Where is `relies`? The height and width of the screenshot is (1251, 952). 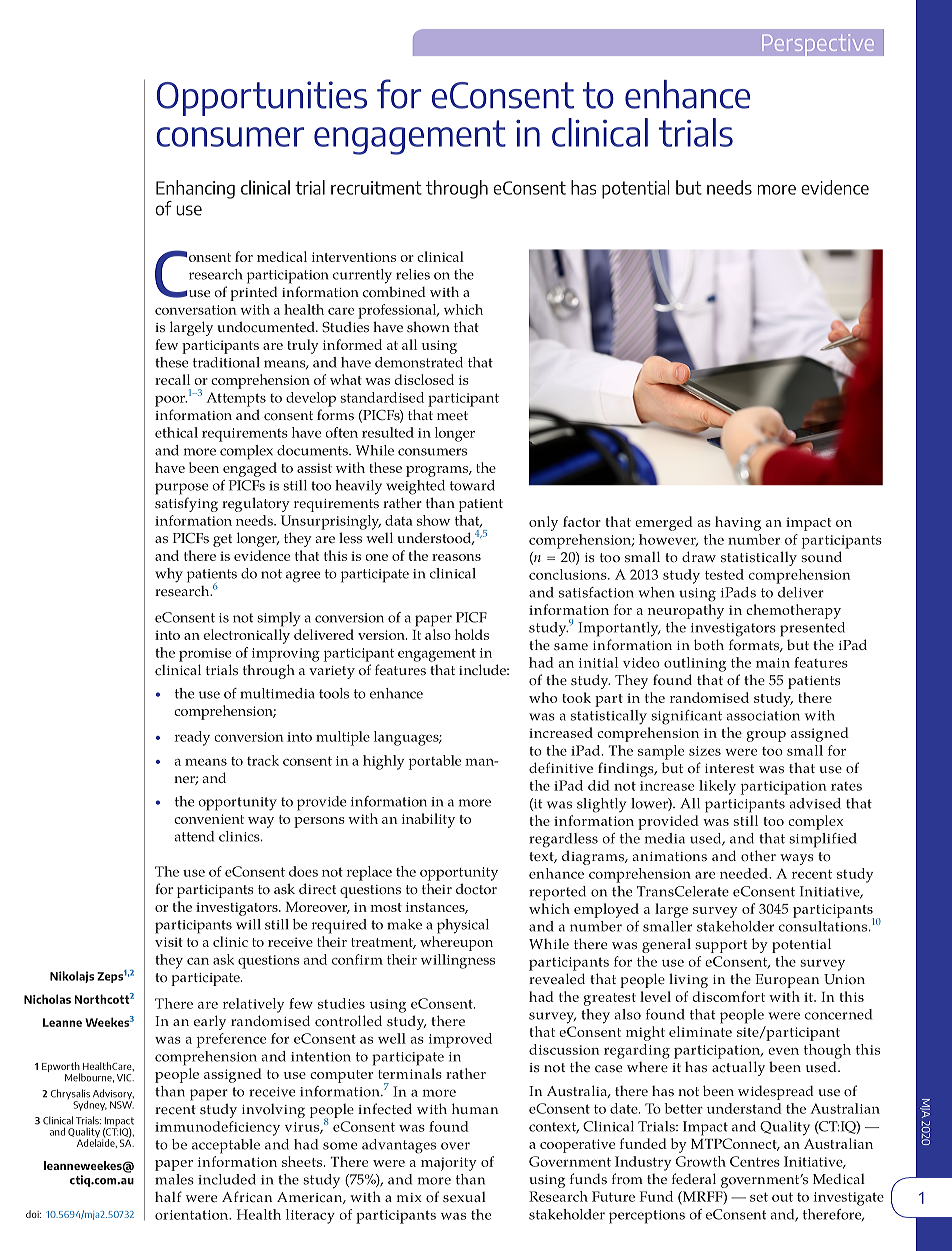 relies is located at coordinates (413, 274).
